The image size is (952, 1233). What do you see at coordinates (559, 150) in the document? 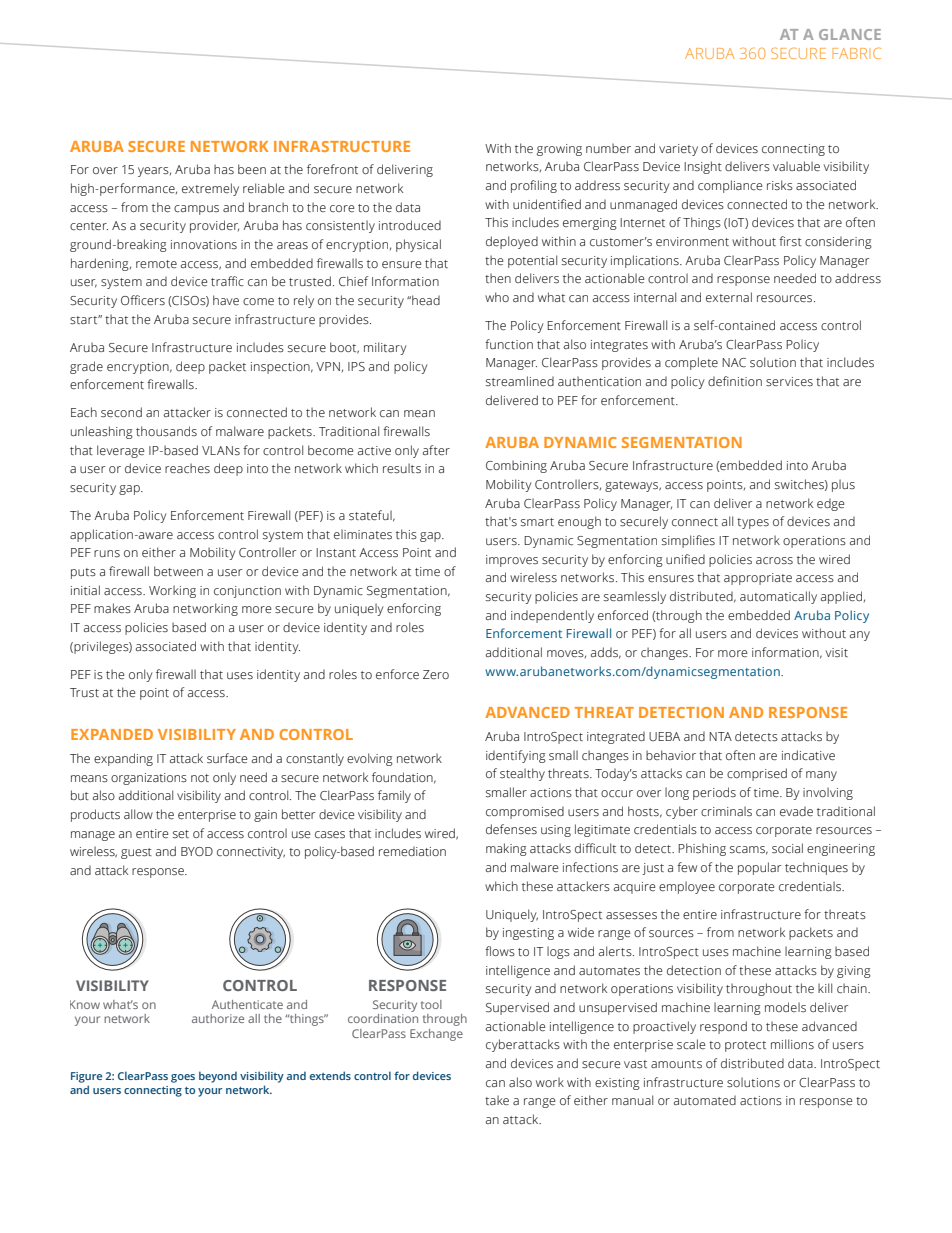
I see `growing` at bounding box center [559, 150].
